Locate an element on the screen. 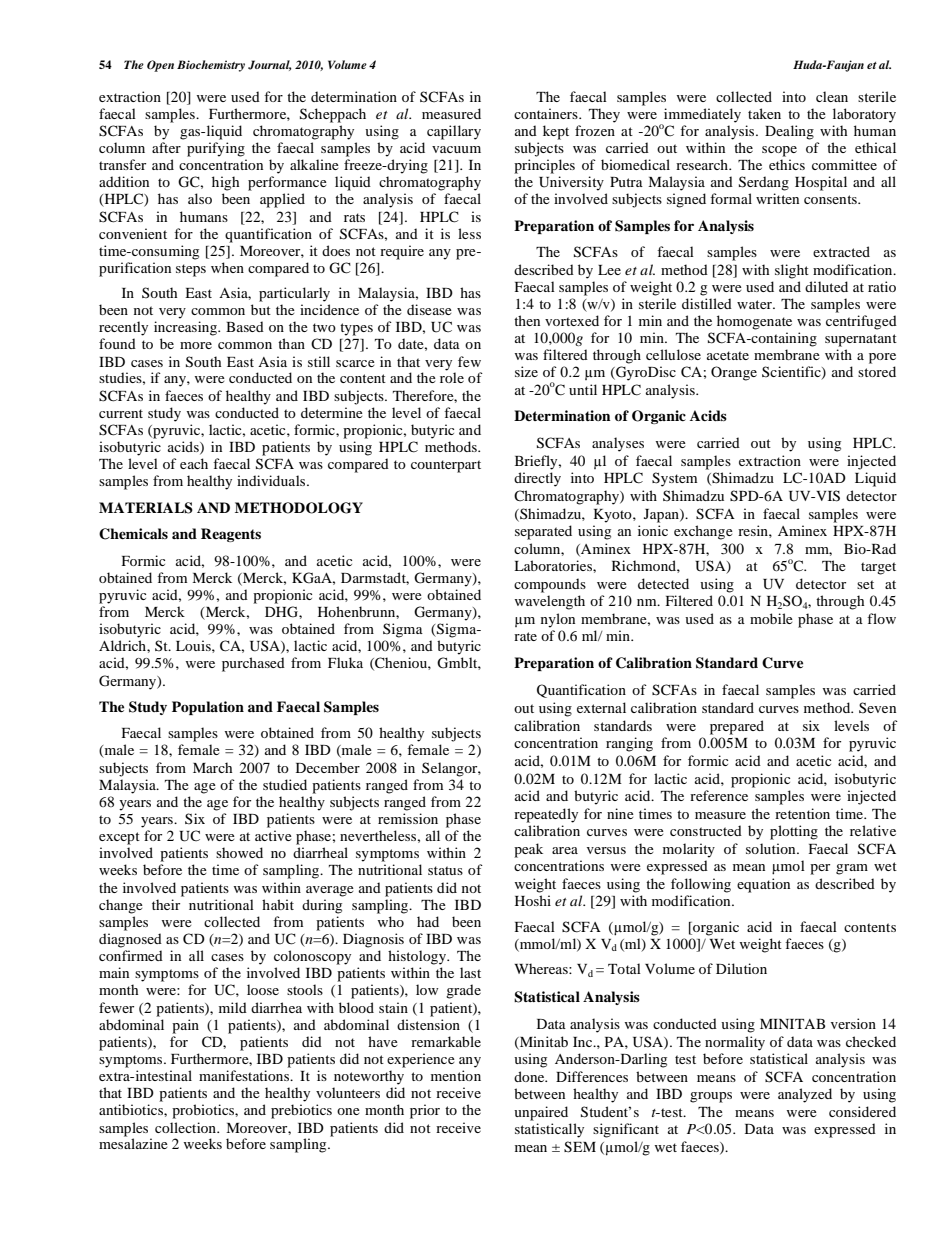 The width and height of the screenshot is (952, 1233). increasing is located at coordinates (186, 328).
